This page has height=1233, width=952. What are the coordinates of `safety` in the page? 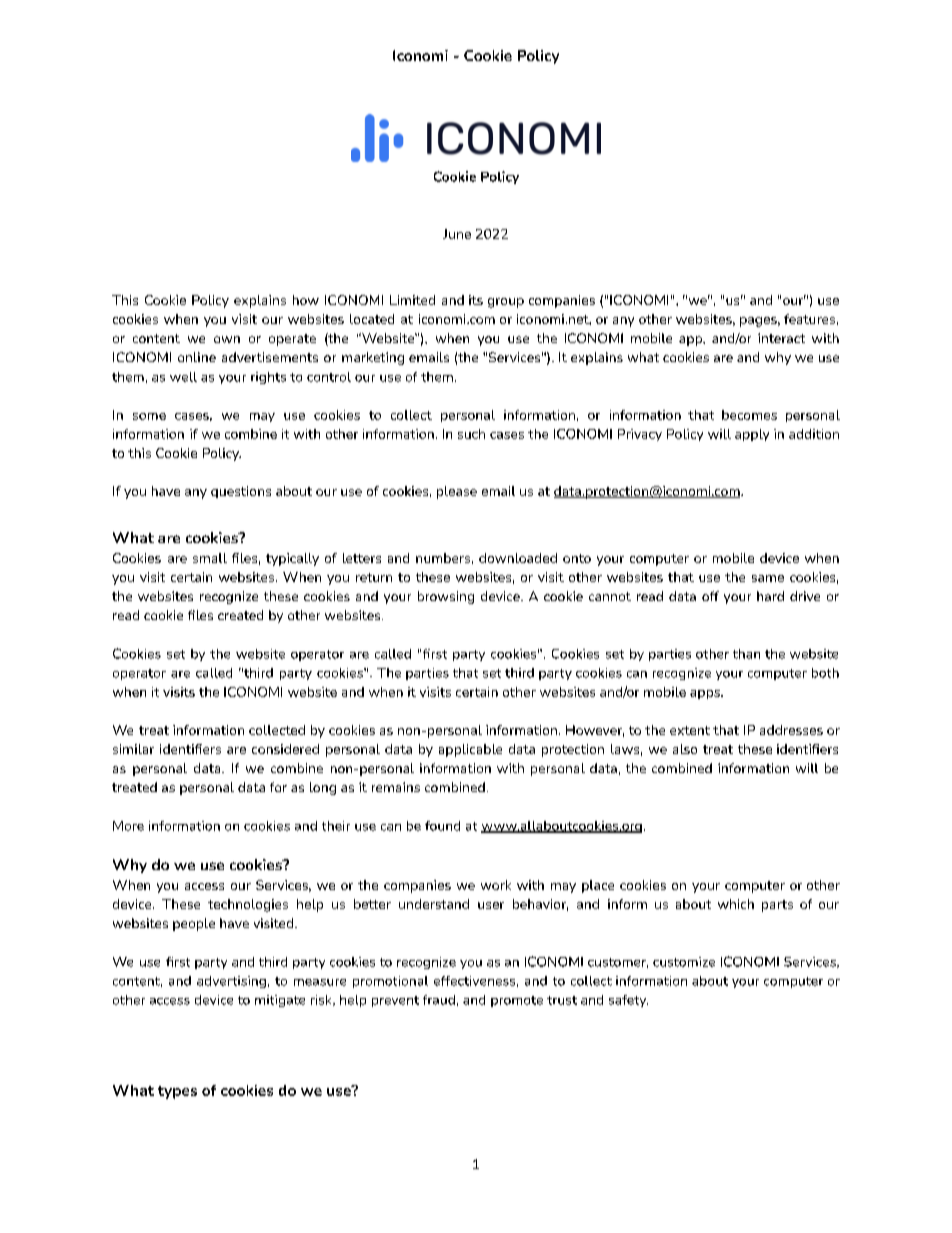 It's located at (628, 1001).
